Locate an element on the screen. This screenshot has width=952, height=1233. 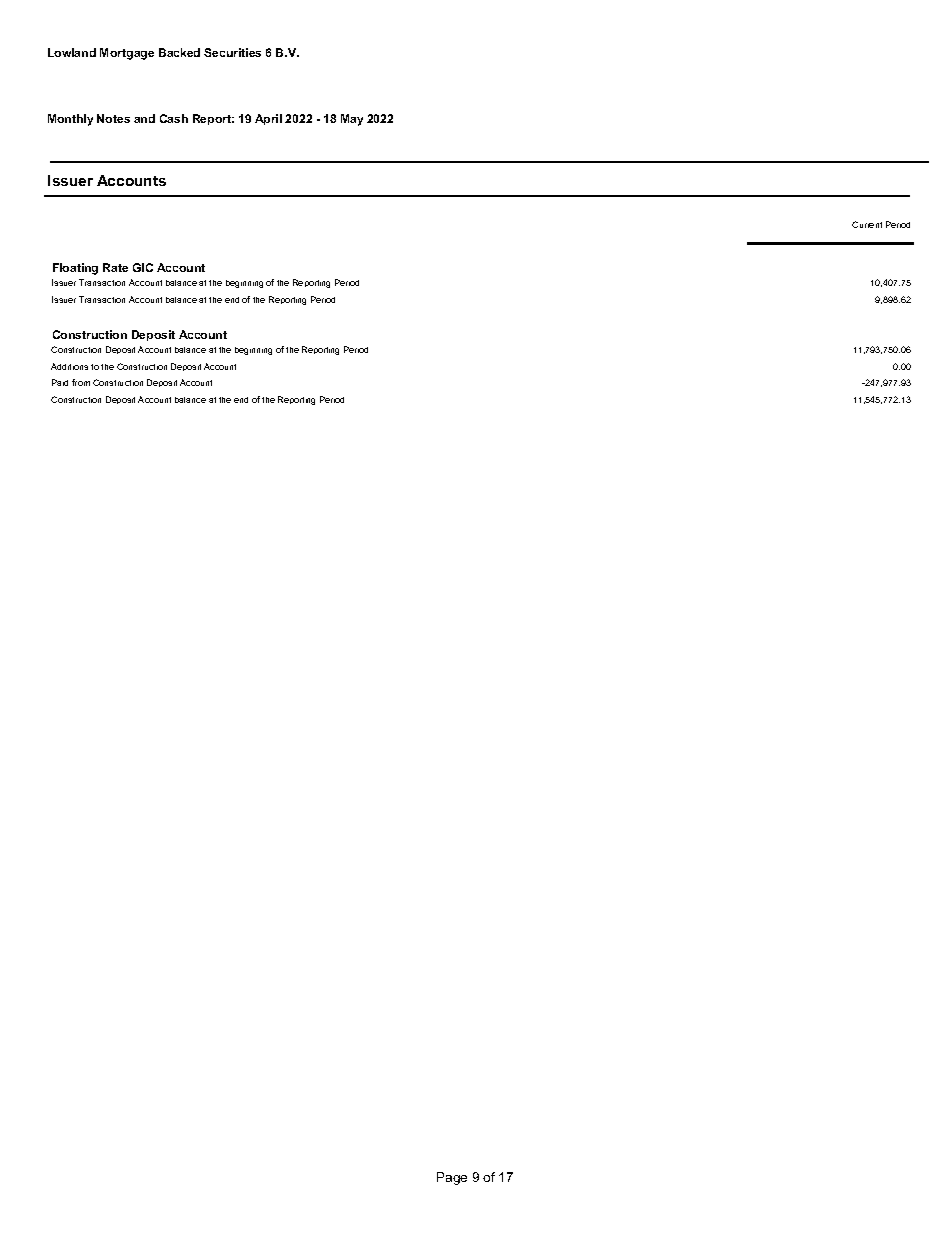
GIC is located at coordinates (143, 267).
